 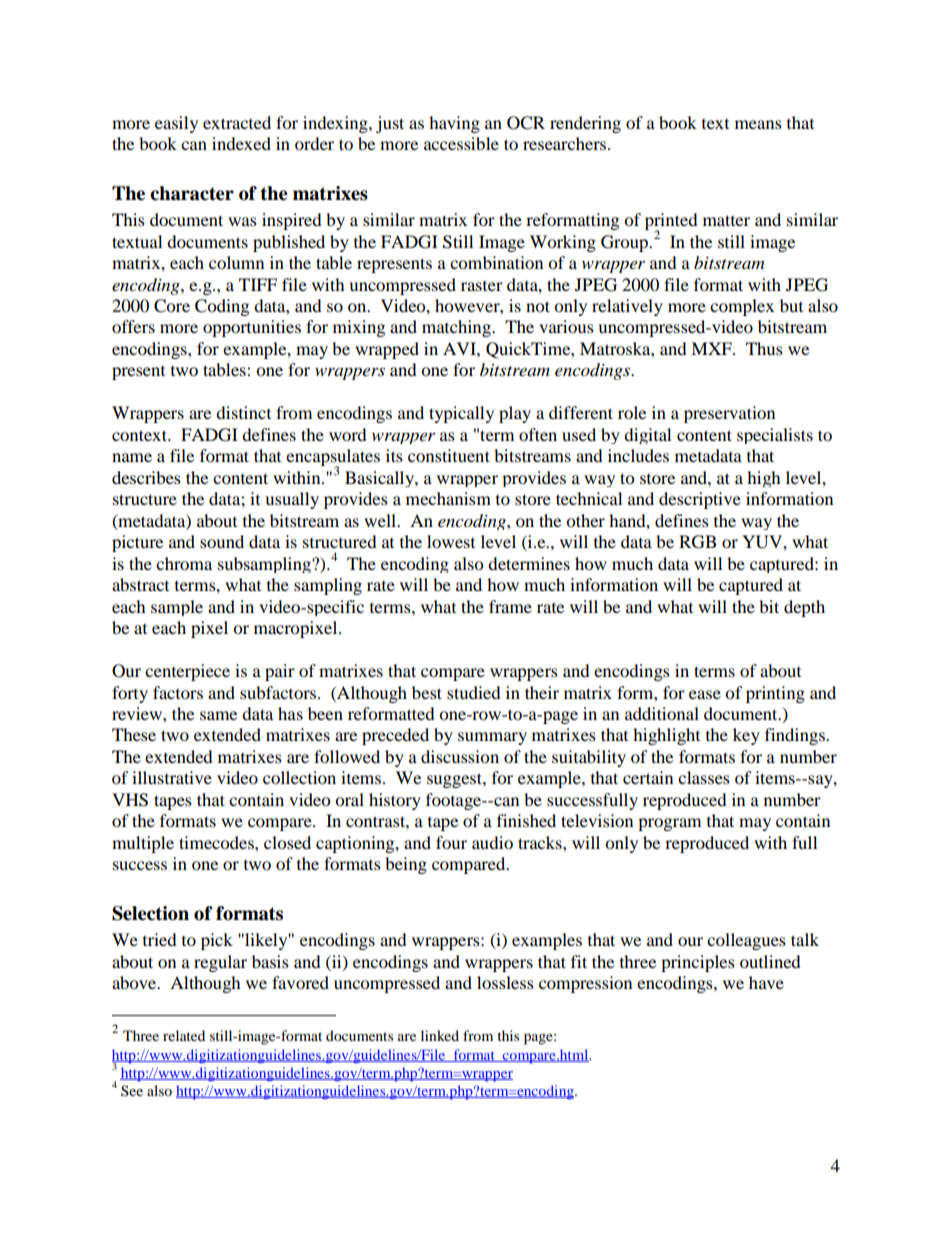 What do you see at coordinates (241, 143) in the screenshot?
I see `indexed` at bounding box center [241, 143].
